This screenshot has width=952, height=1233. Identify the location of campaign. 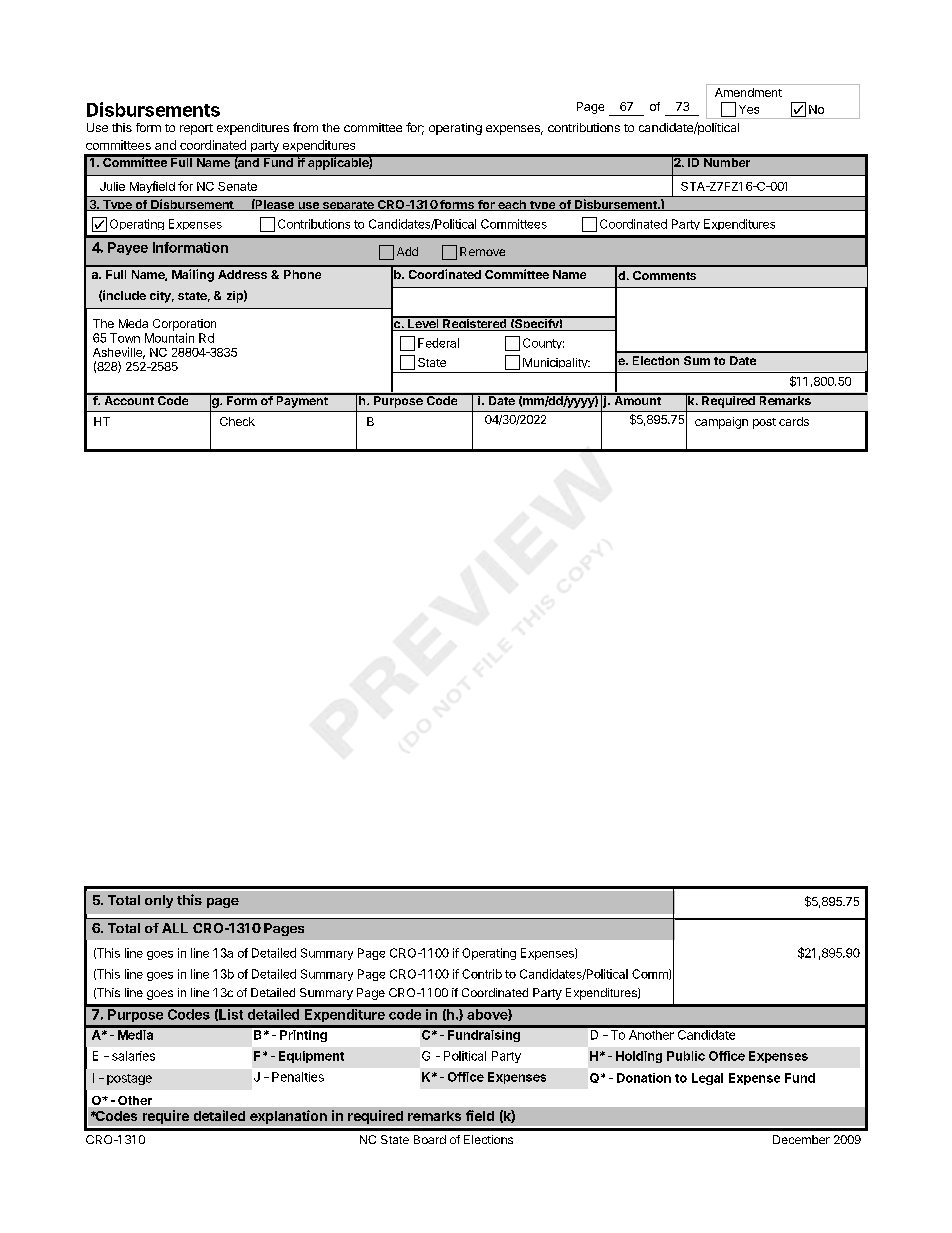
(721, 423).
